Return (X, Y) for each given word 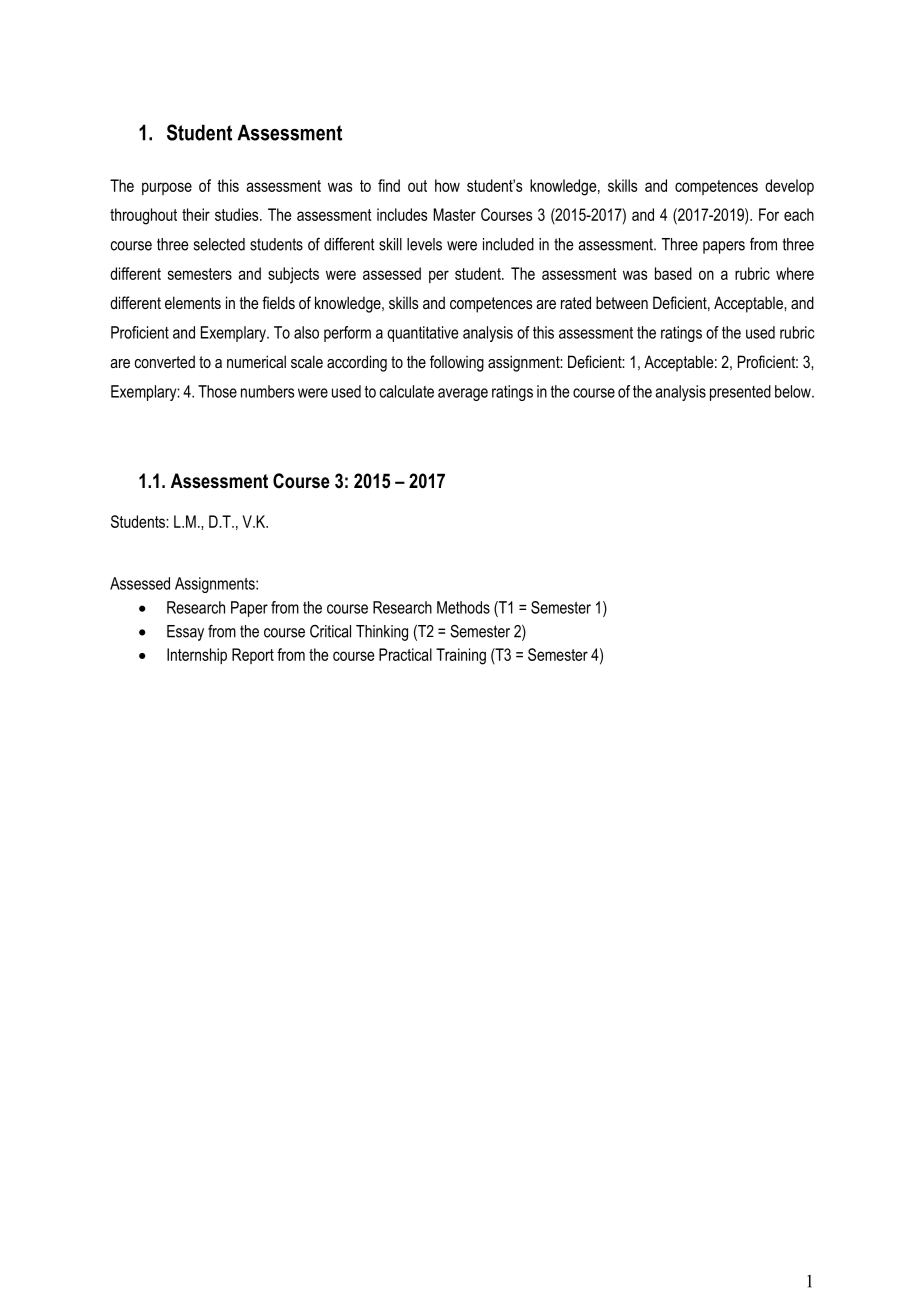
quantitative (422, 334)
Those (217, 391)
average (463, 394)
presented (740, 393)
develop (789, 187)
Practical (405, 654)
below (794, 391)
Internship (197, 656)
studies (238, 214)
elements (193, 302)
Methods (463, 607)
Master (454, 214)
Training (461, 656)
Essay (185, 633)
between (622, 302)
